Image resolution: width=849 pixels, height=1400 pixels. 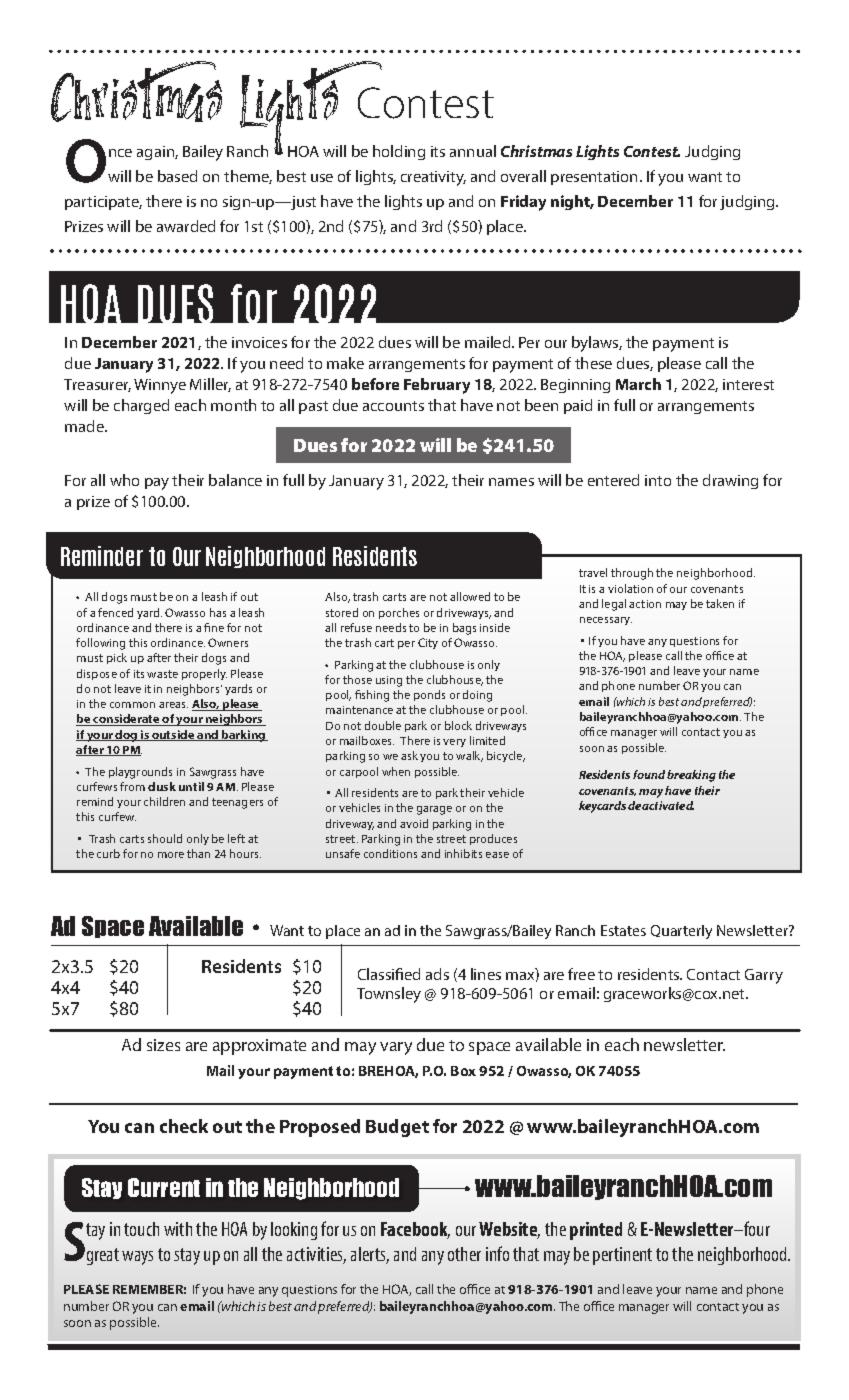 What do you see at coordinates (433, 178) in the document?
I see `creativity` at bounding box center [433, 178].
